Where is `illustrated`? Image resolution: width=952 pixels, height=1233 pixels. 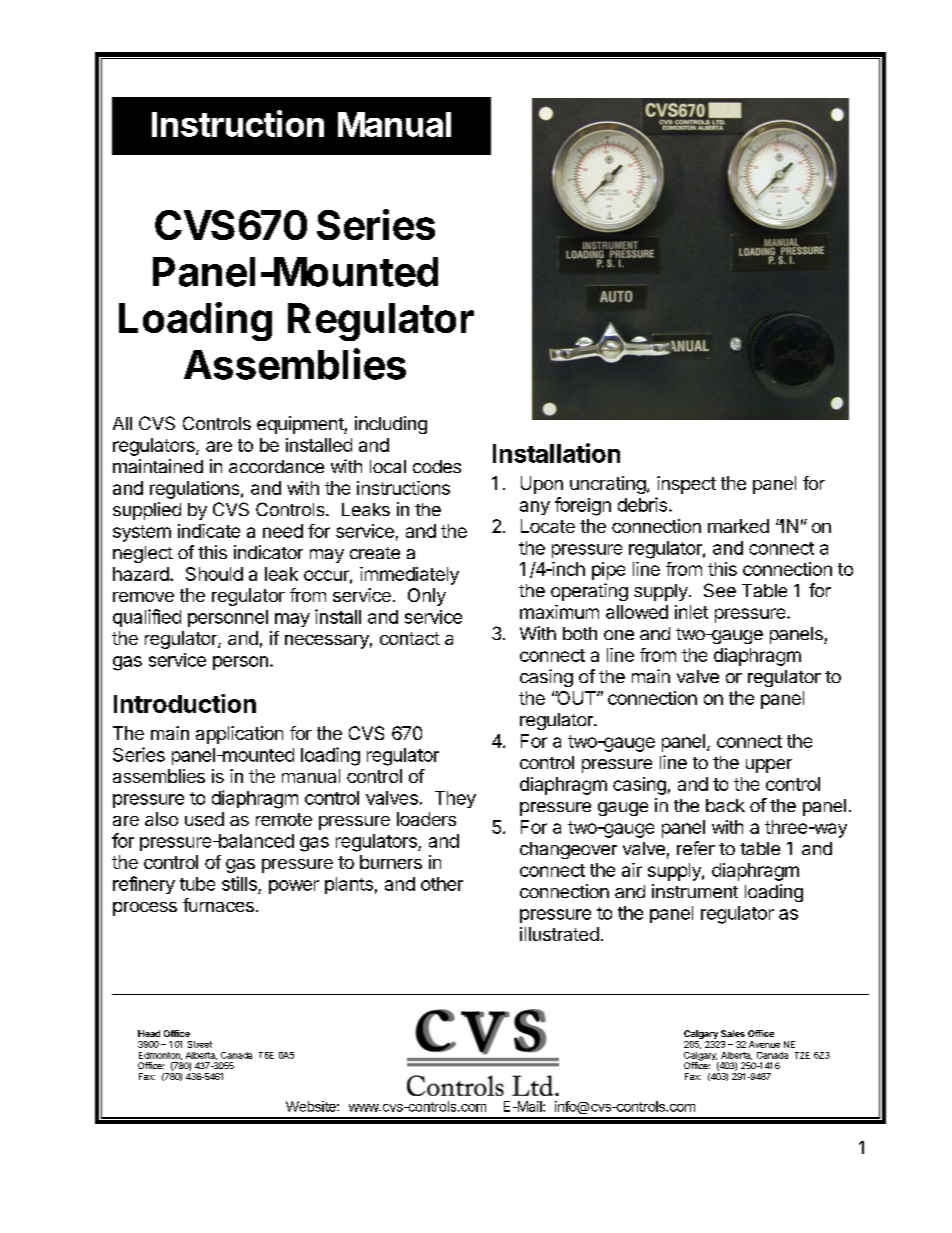 illustrated is located at coordinates (559, 934).
